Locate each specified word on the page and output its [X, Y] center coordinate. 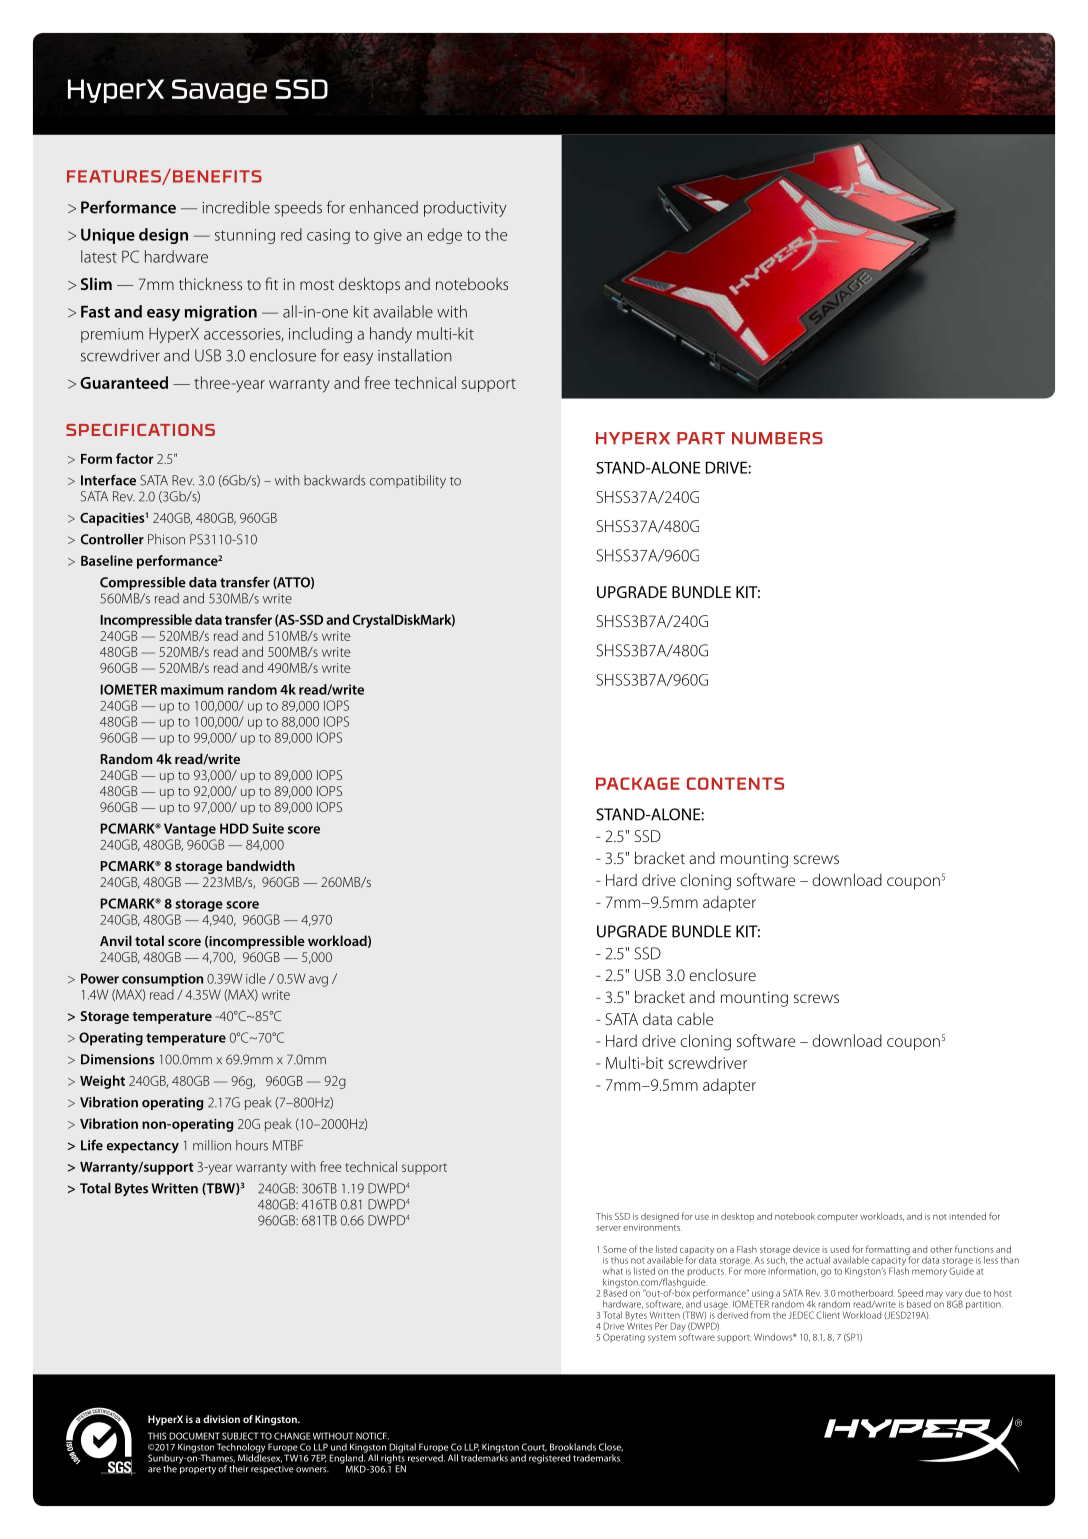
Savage [219, 91]
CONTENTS [735, 783]
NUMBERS [777, 438]
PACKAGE [638, 783]
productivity [465, 209]
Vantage [190, 830]
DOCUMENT [194, 1436]
